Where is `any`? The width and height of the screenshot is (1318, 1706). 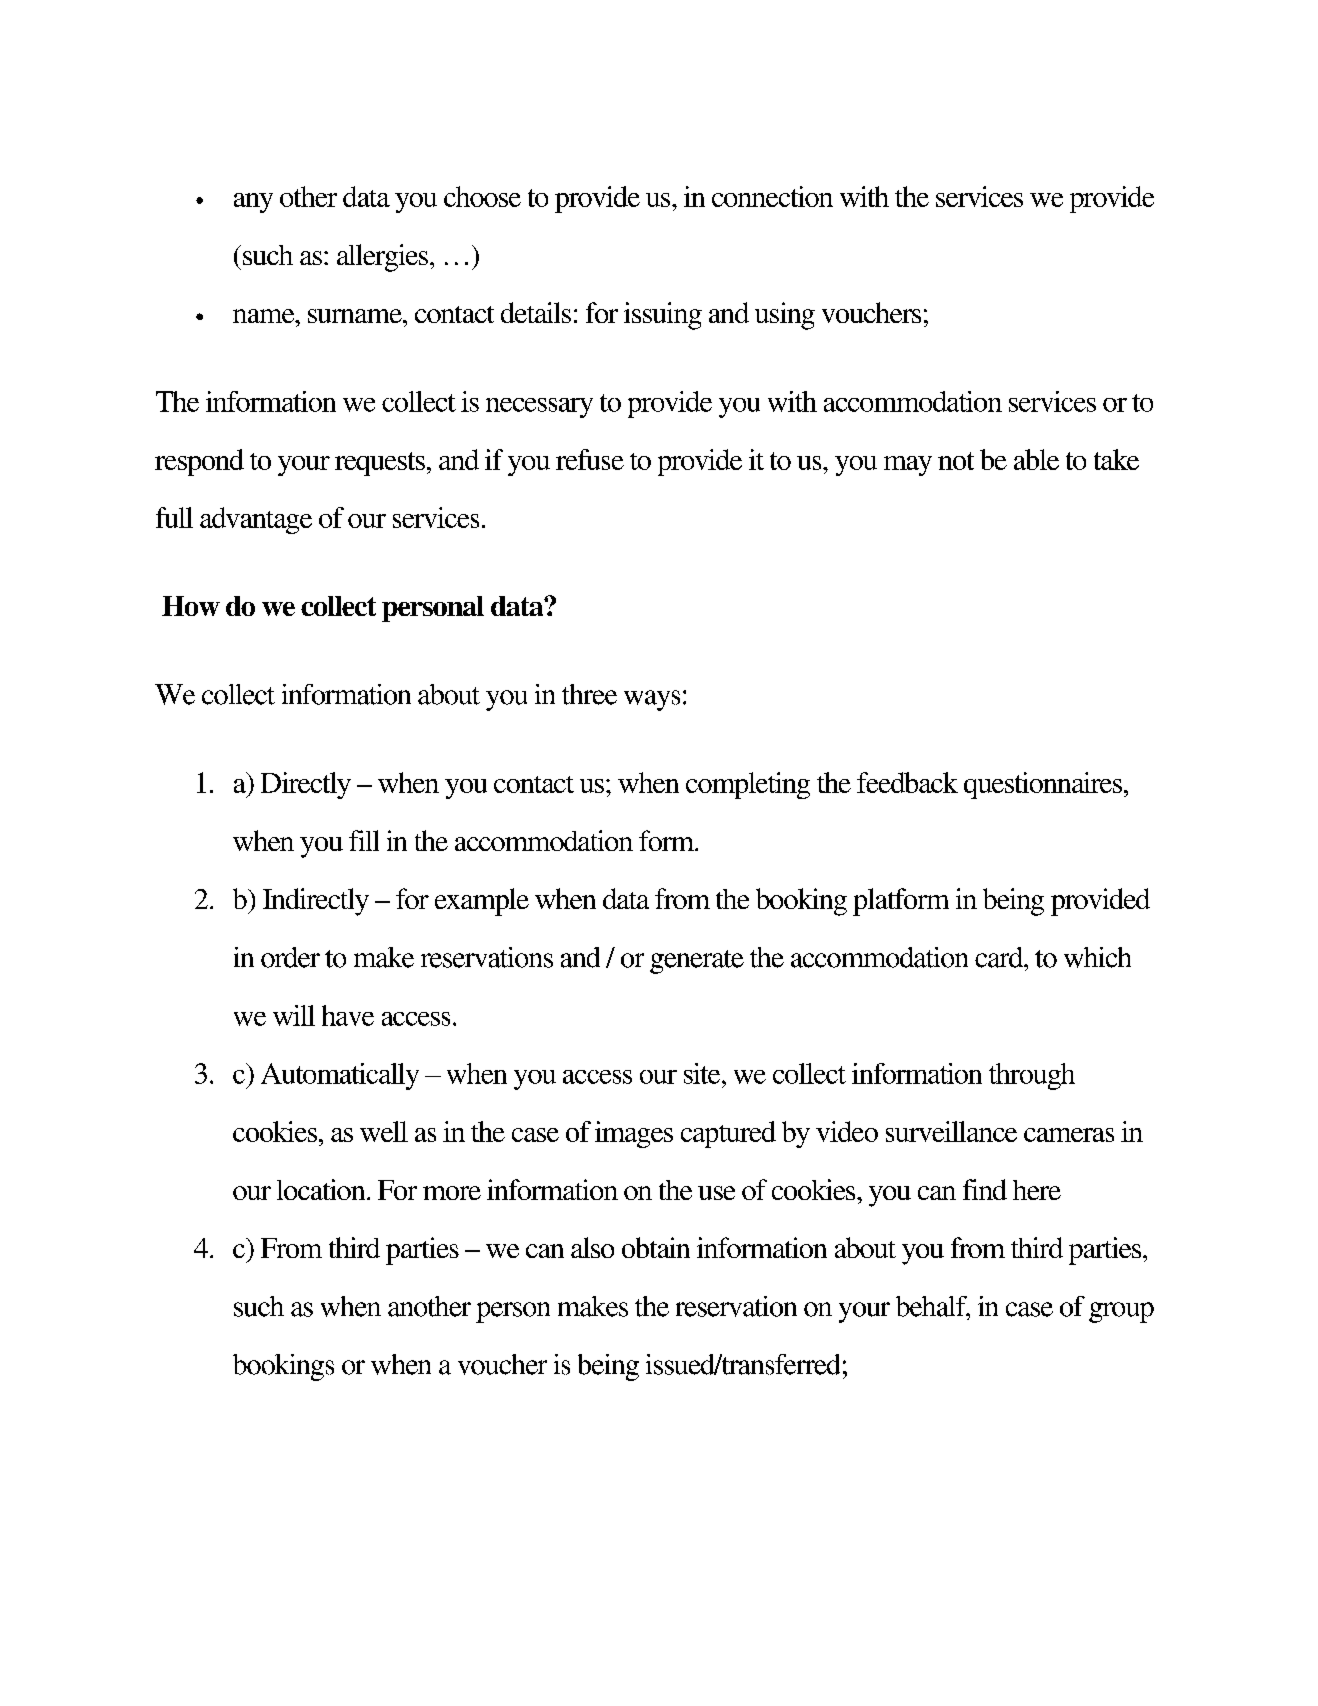 any is located at coordinates (253, 203).
